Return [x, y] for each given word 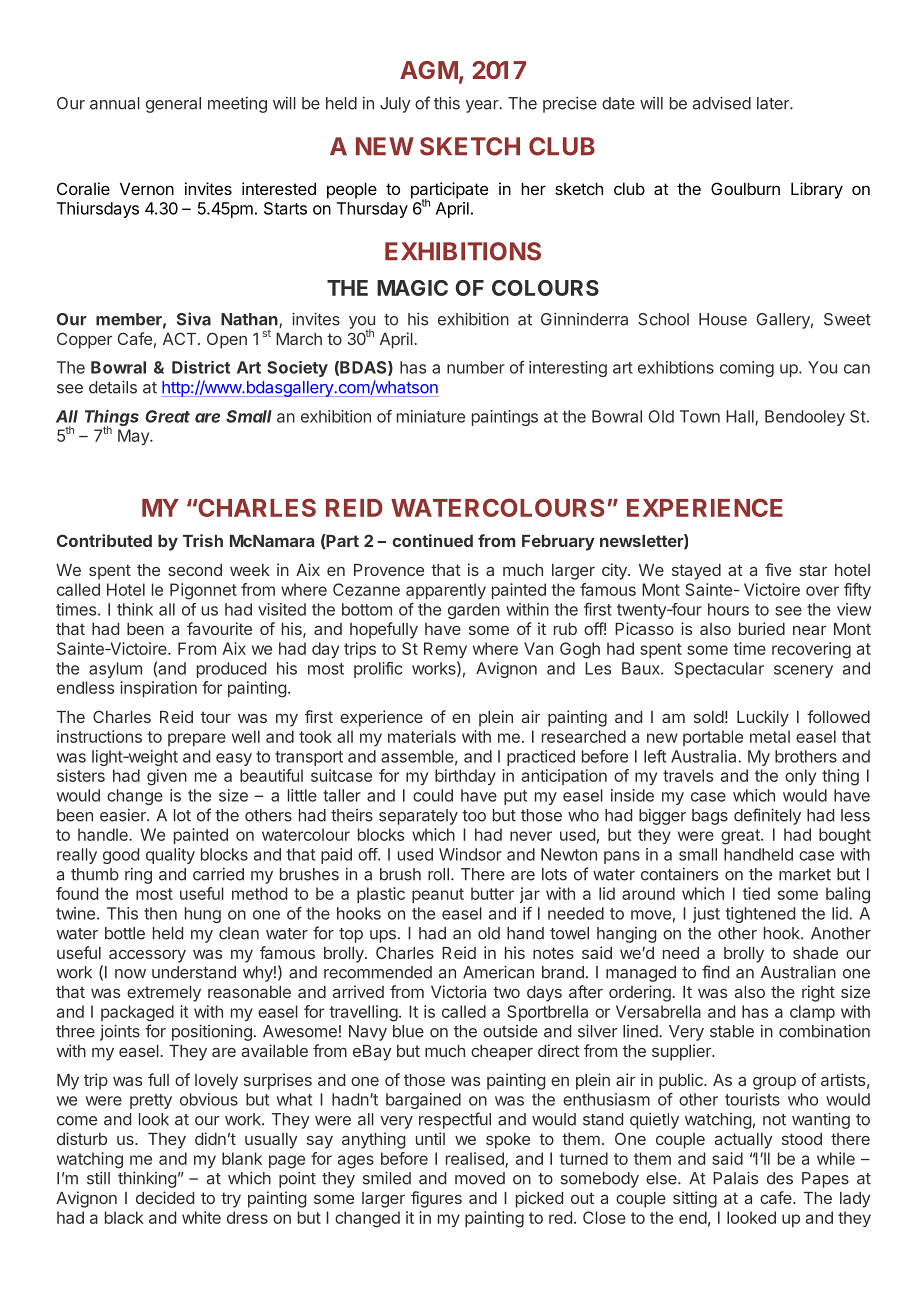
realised [476, 1159]
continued [432, 540]
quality [170, 856]
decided [165, 1197]
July [395, 105]
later [774, 103]
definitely [767, 816]
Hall [741, 417]
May [134, 437]
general [173, 105]
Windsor [470, 854]
